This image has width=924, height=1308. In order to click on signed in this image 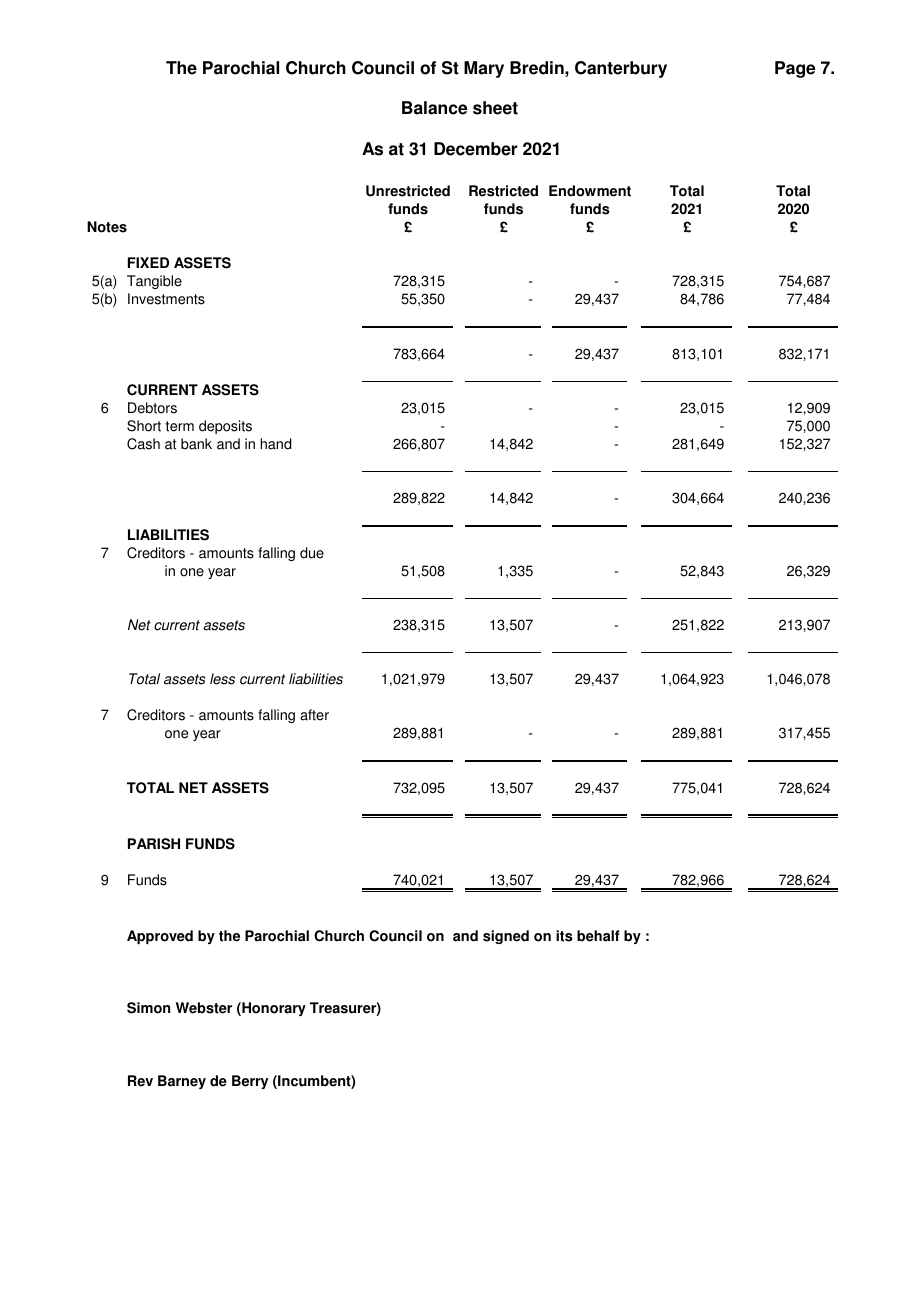, I will do `click(506, 937)`.
